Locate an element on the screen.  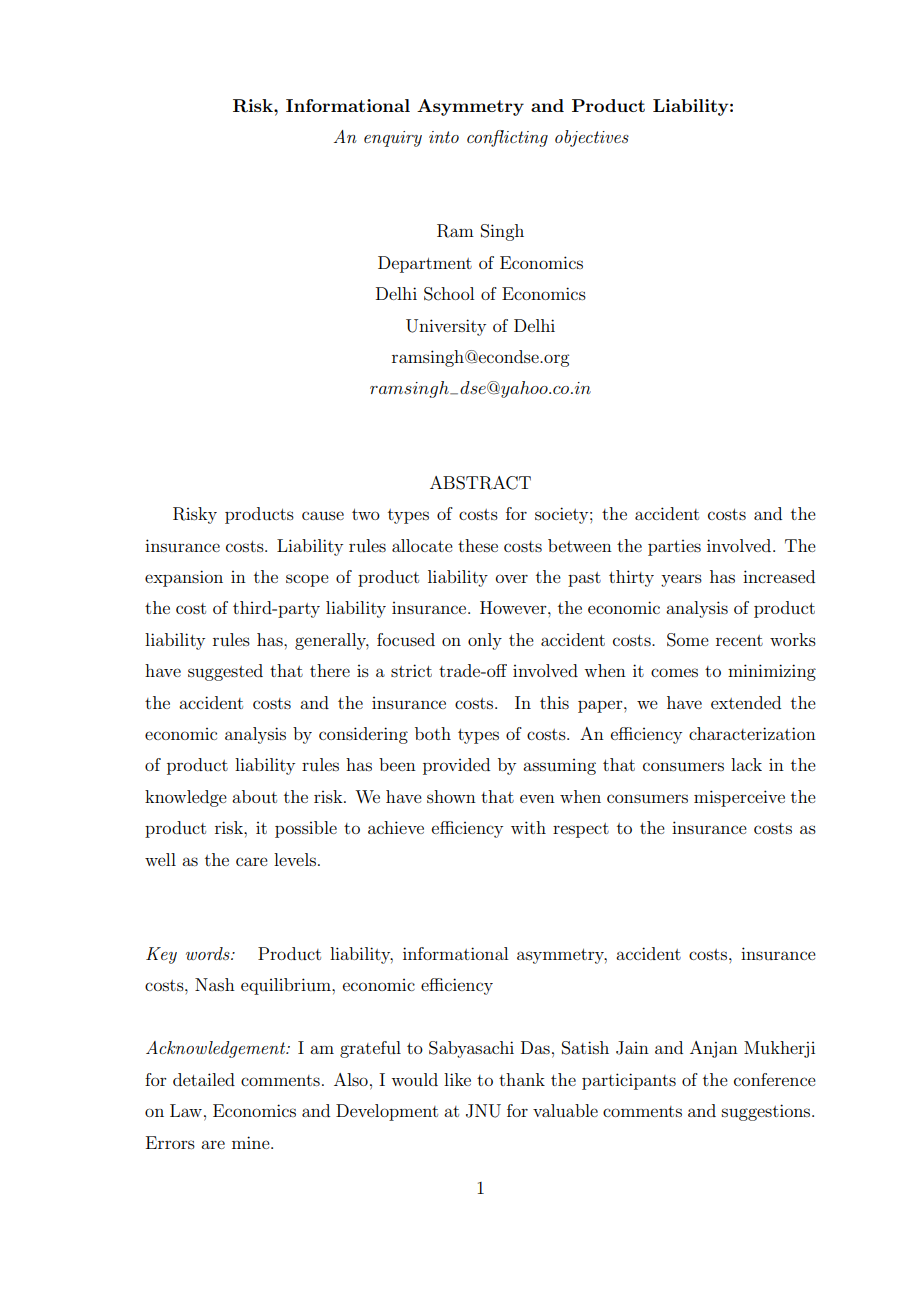
conflicting is located at coordinates (507, 138).
